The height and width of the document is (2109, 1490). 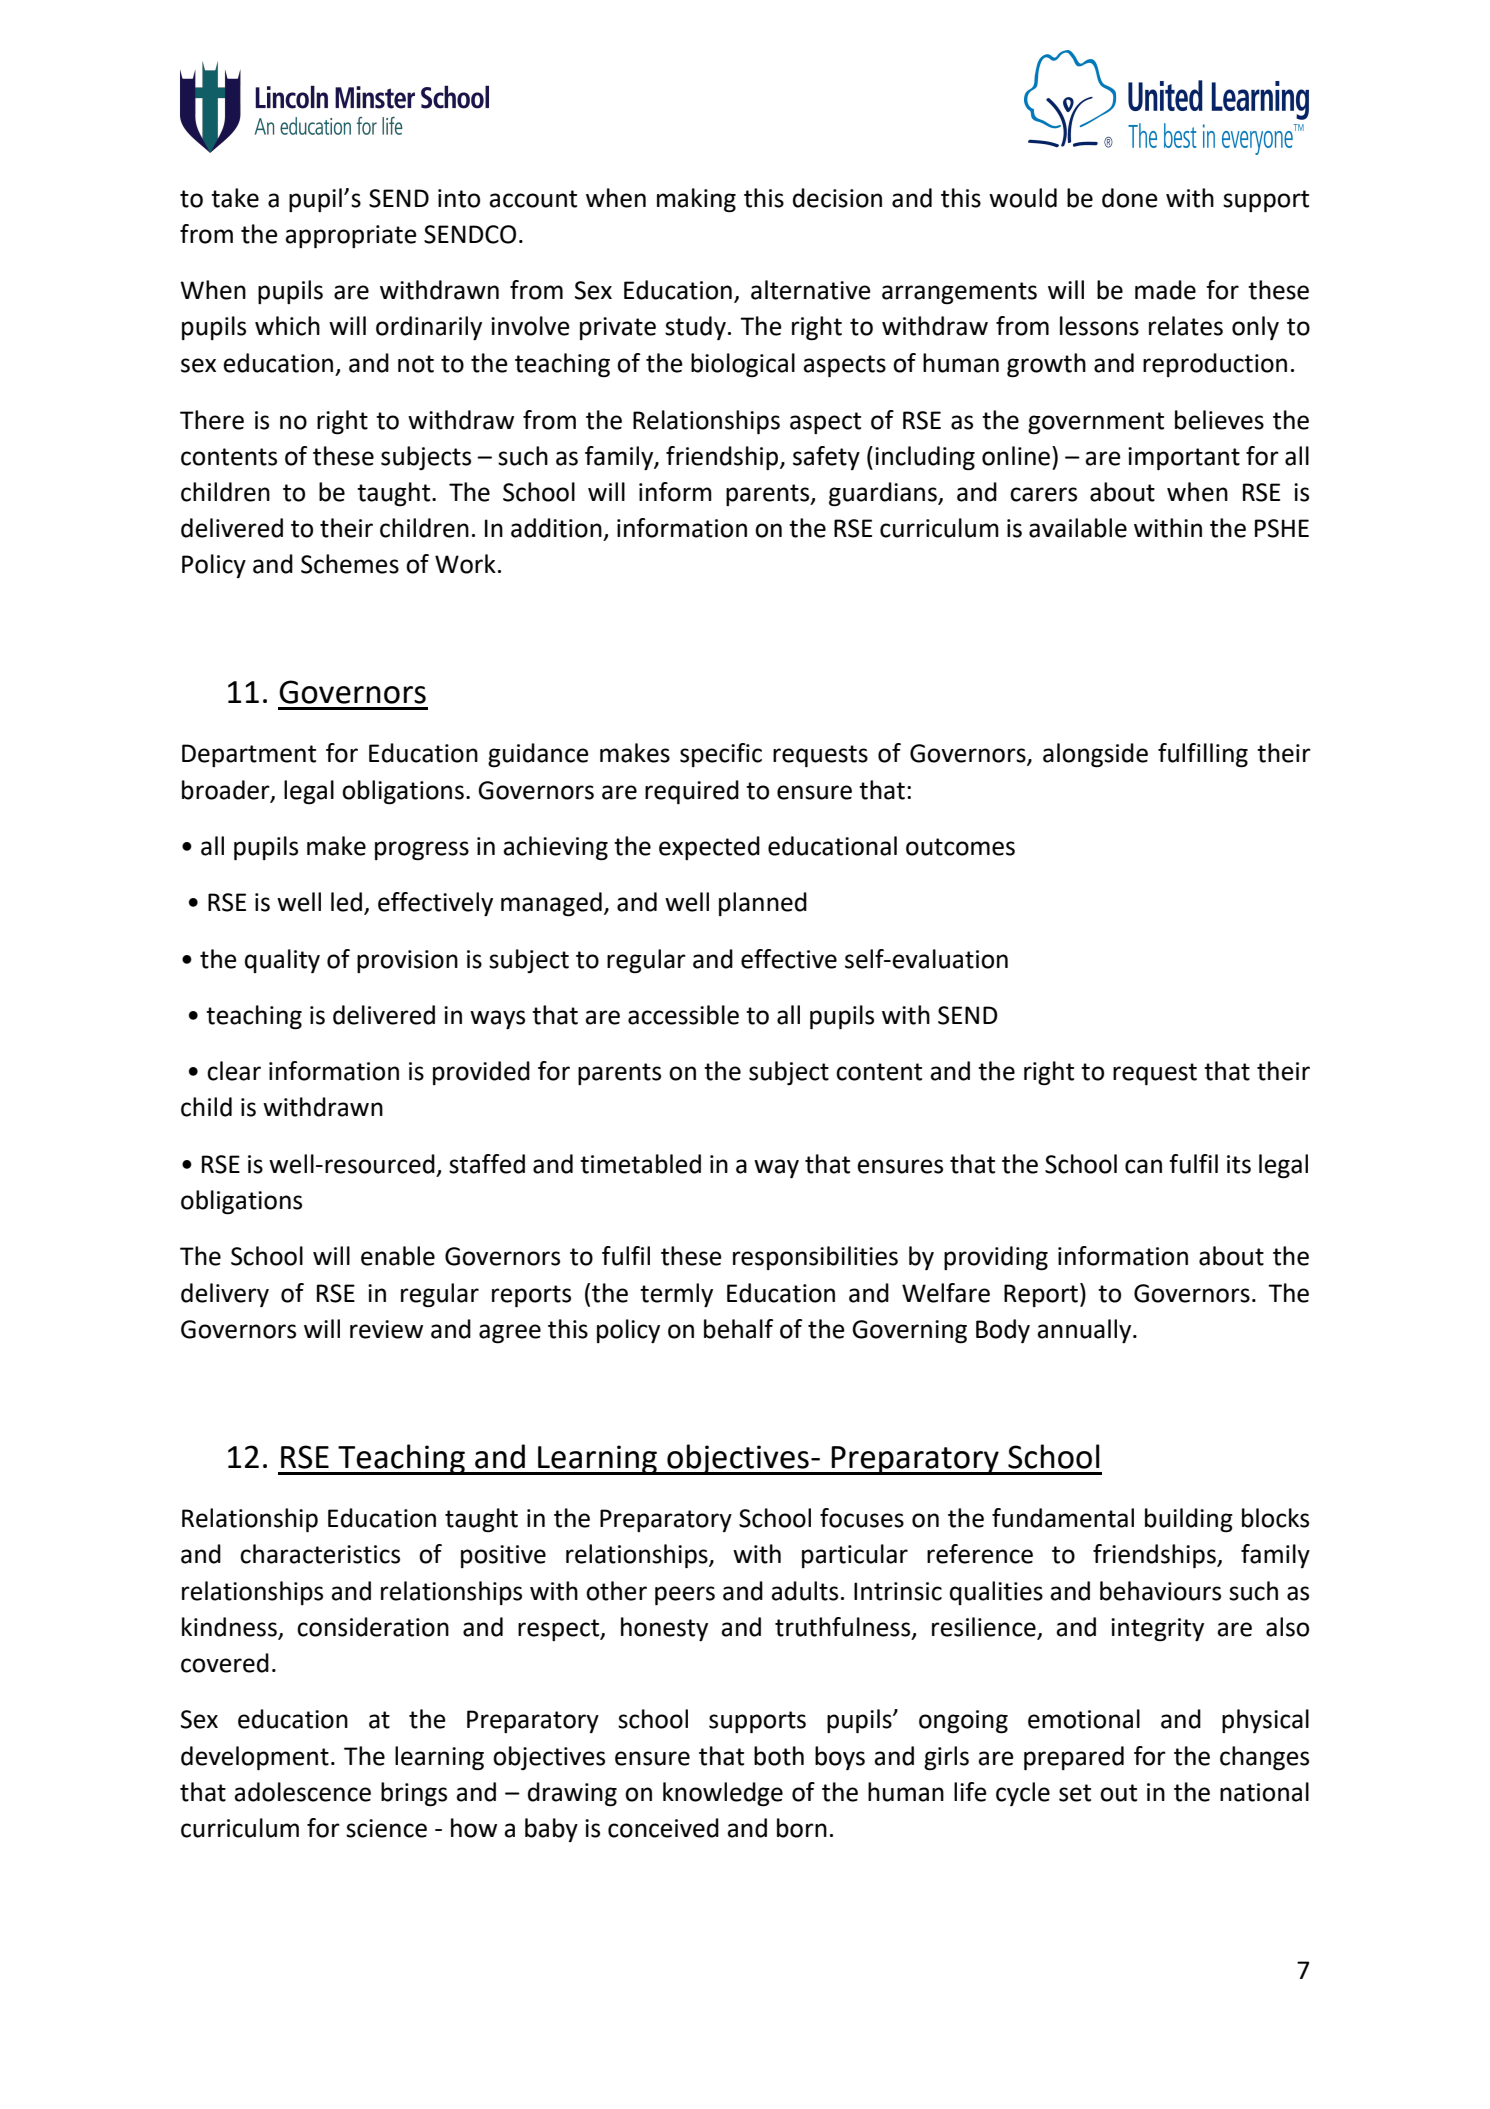 What do you see at coordinates (1189, 1520) in the document?
I see `building` at bounding box center [1189, 1520].
